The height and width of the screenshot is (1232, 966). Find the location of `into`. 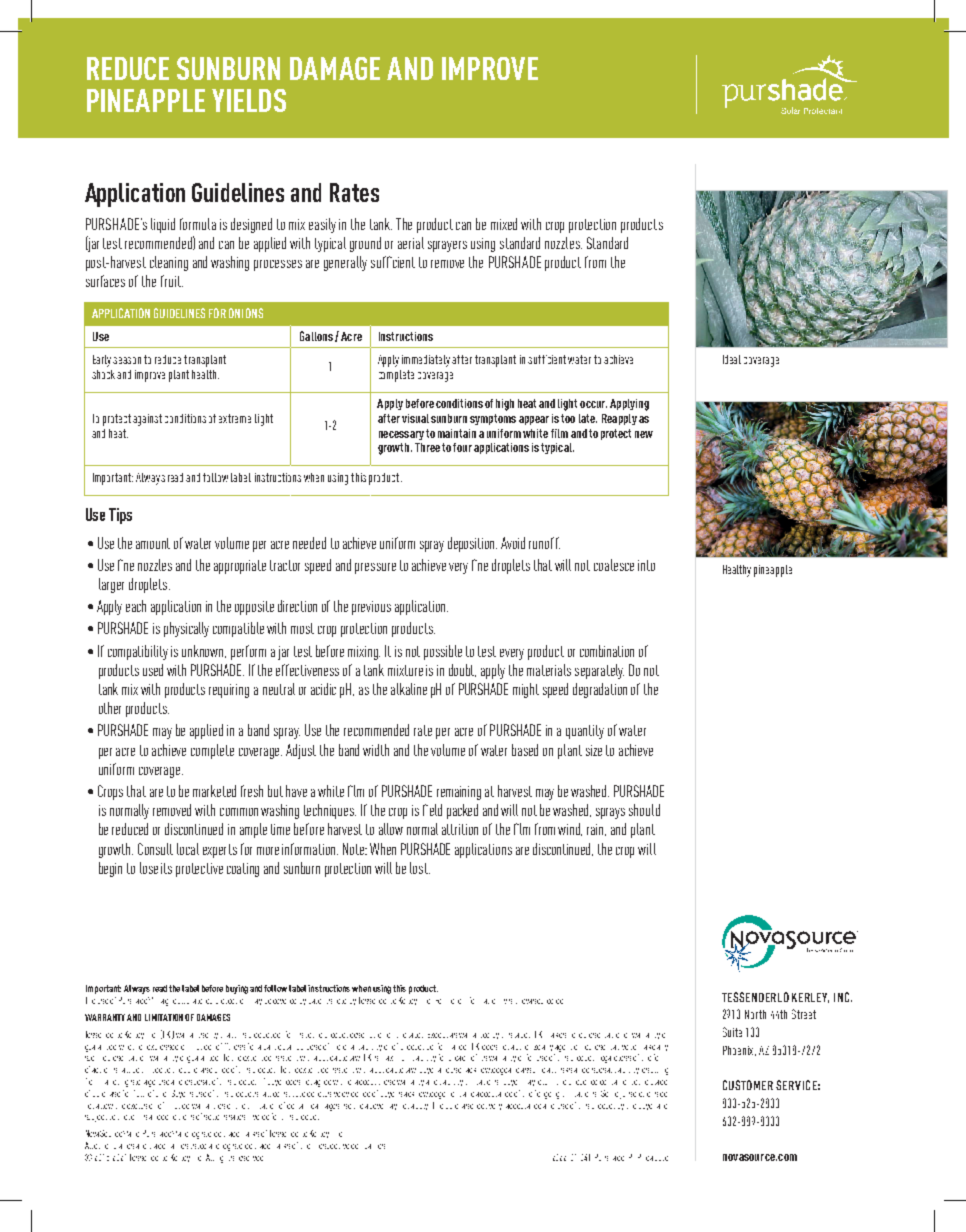

into is located at coordinates (646, 565).
